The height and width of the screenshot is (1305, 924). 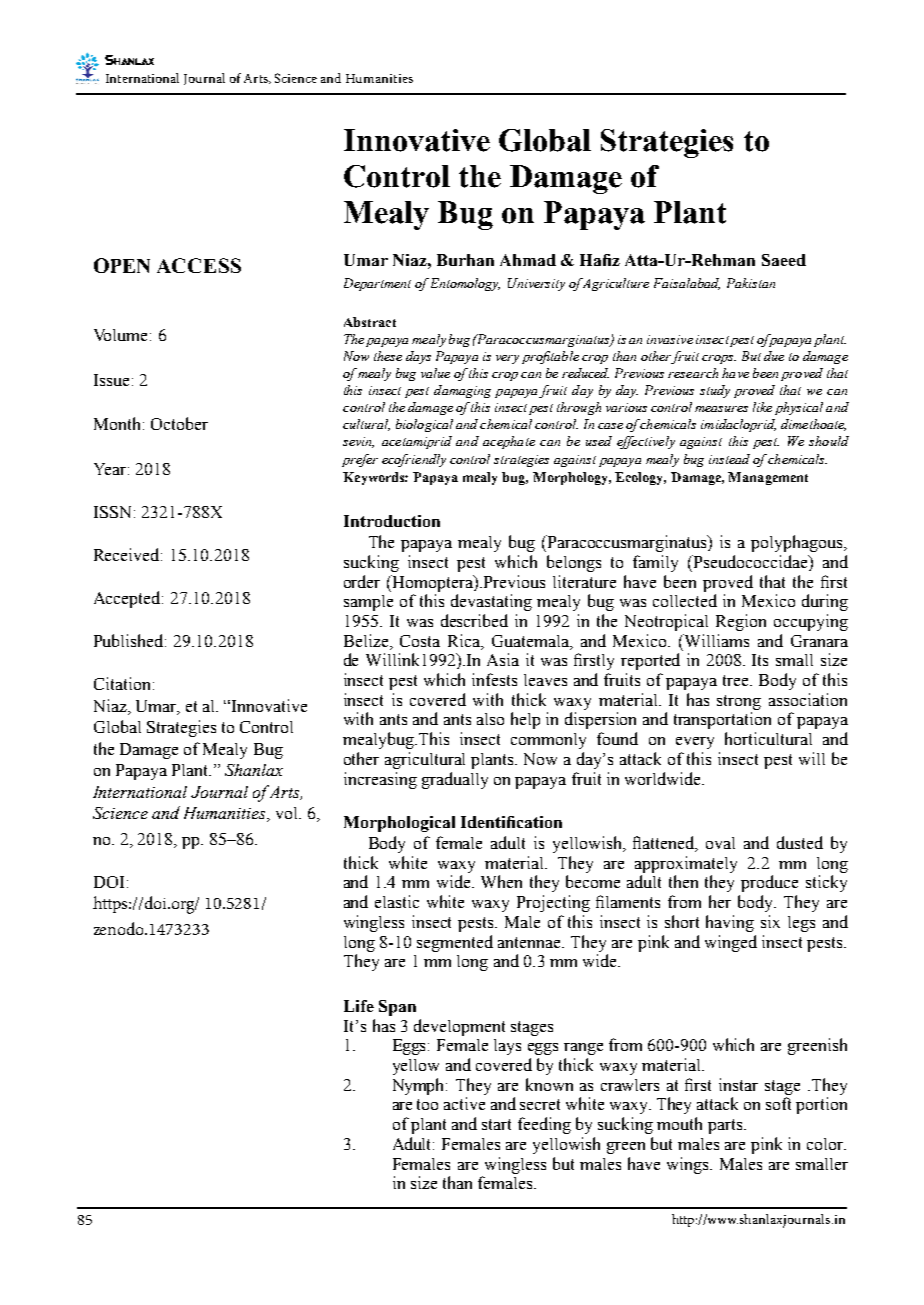 What do you see at coordinates (730, 923) in the screenshot?
I see `having` at bounding box center [730, 923].
